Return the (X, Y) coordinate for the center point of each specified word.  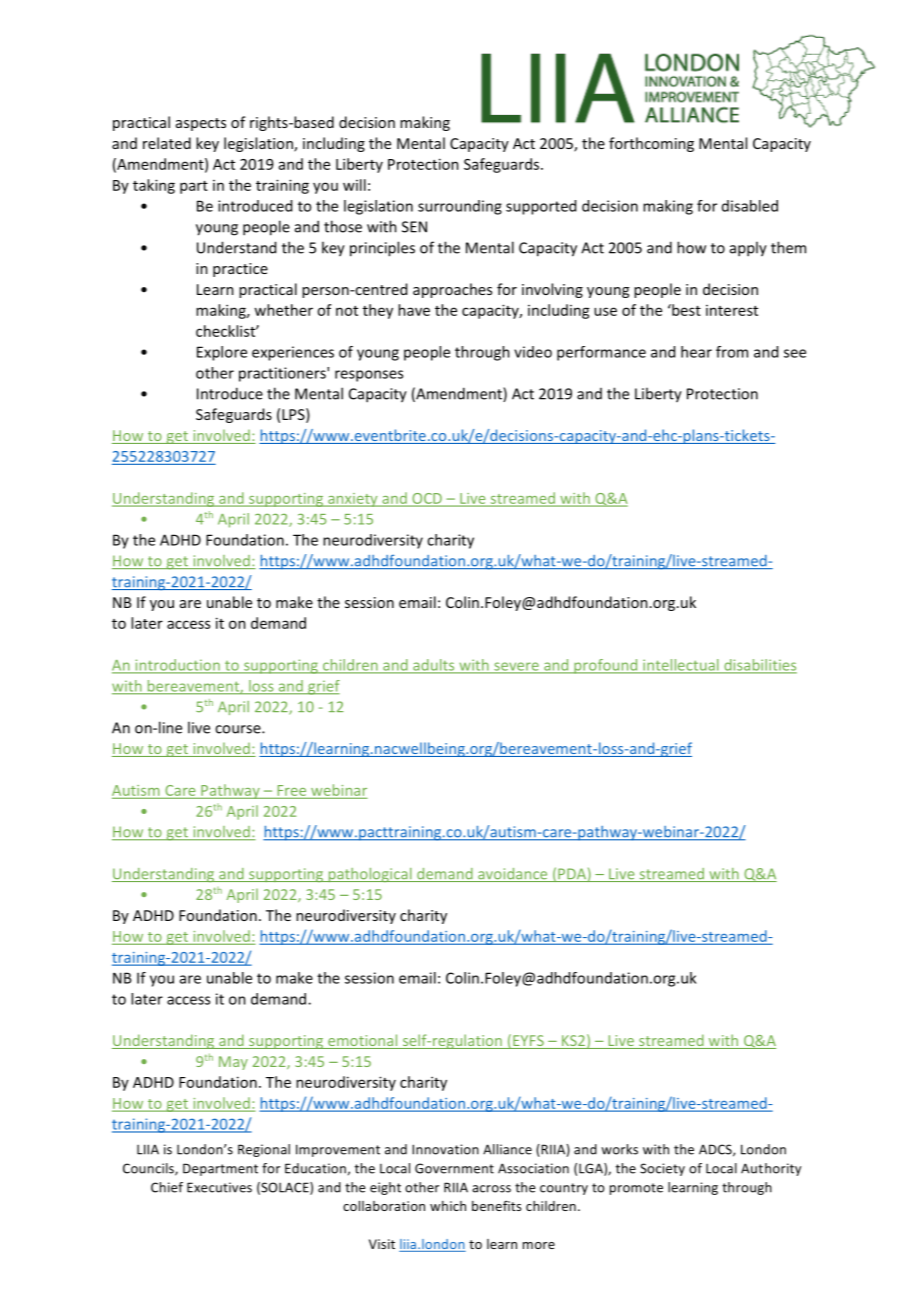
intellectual (681, 666)
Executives (219, 1187)
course (239, 729)
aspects (201, 124)
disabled (750, 206)
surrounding (460, 207)
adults (434, 666)
